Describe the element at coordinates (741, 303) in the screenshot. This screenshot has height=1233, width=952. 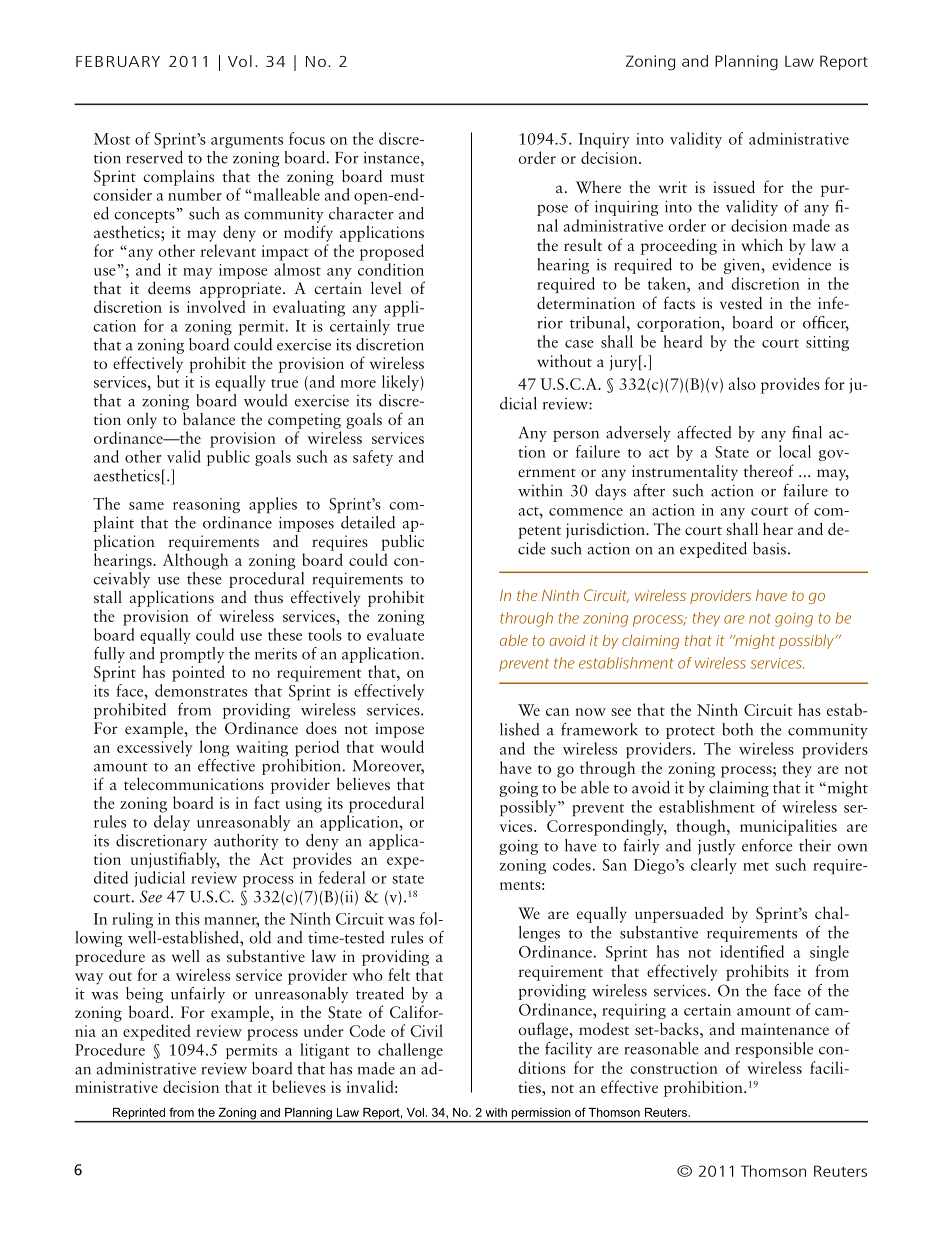
I see `vested` at that location.
